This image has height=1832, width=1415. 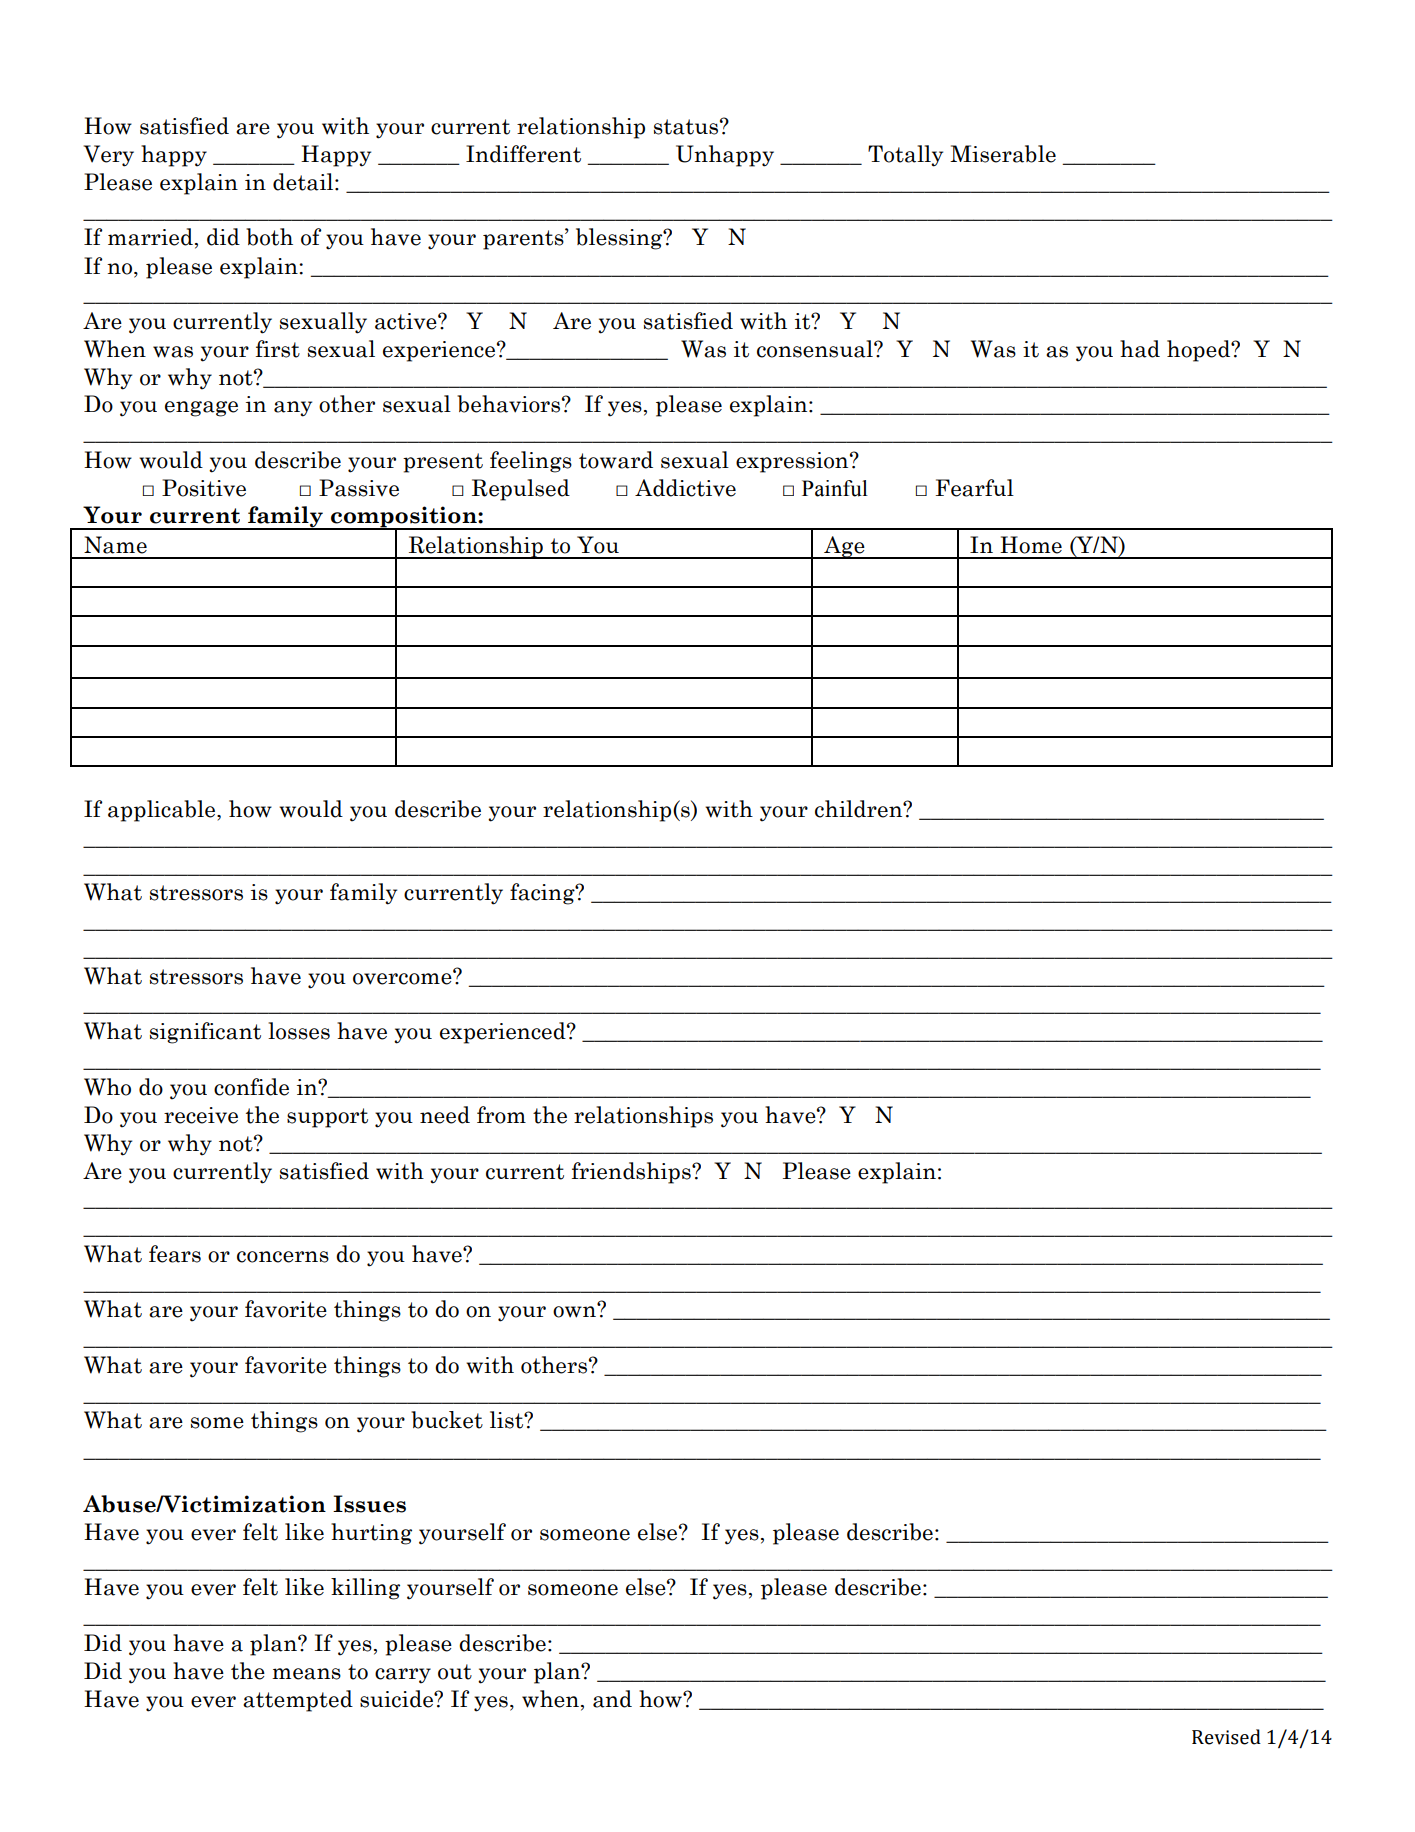 What do you see at coordinates (685, 488) in the image?
I see `Addictive` at bounding box center [685, 488].
